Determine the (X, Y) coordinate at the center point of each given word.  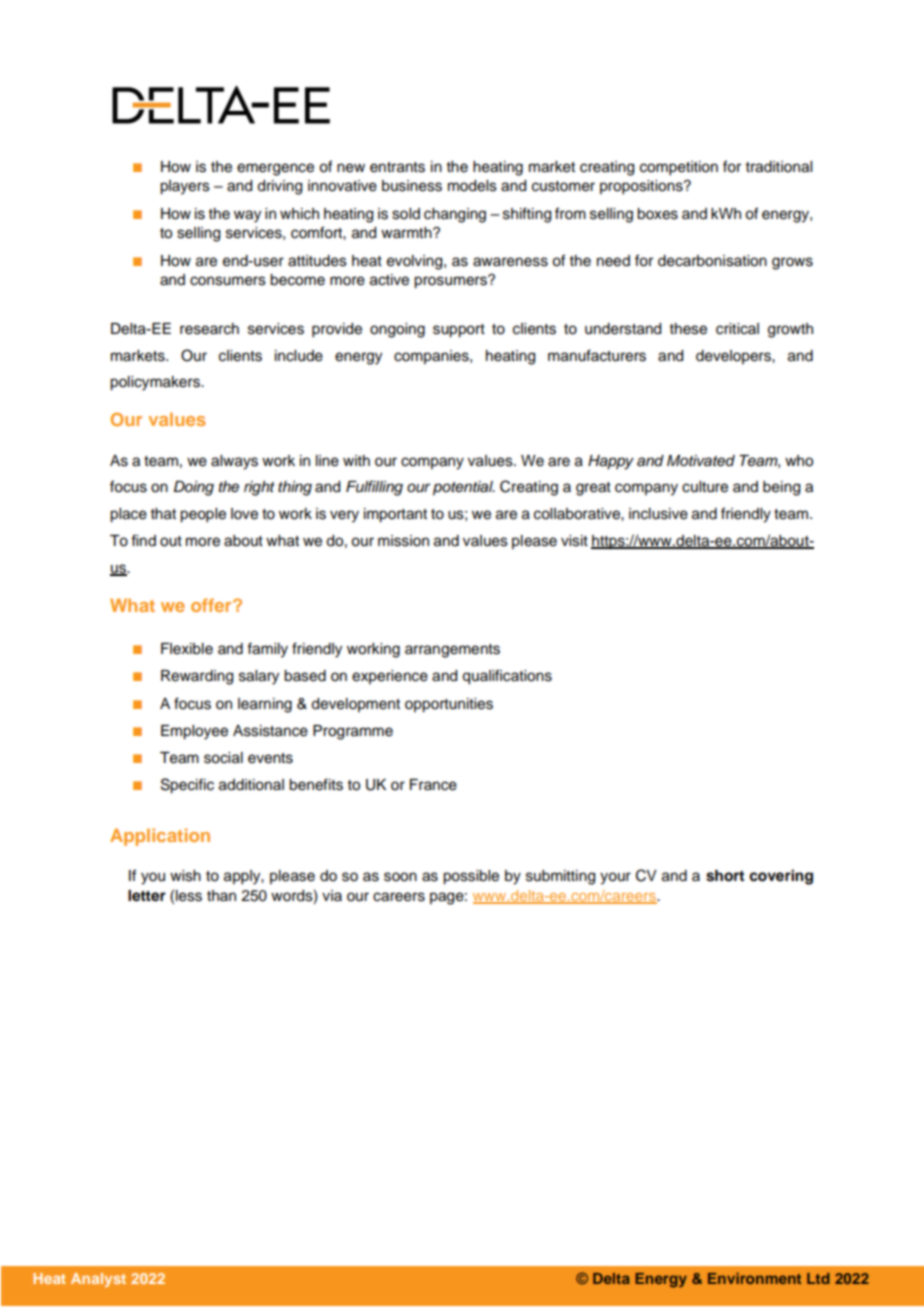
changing (455, 215)
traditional (779, 167)
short (725, 876)
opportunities (449, 705)
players (185, 187)
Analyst (98, 1280)
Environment (754, 1278)
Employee (194, 732)
